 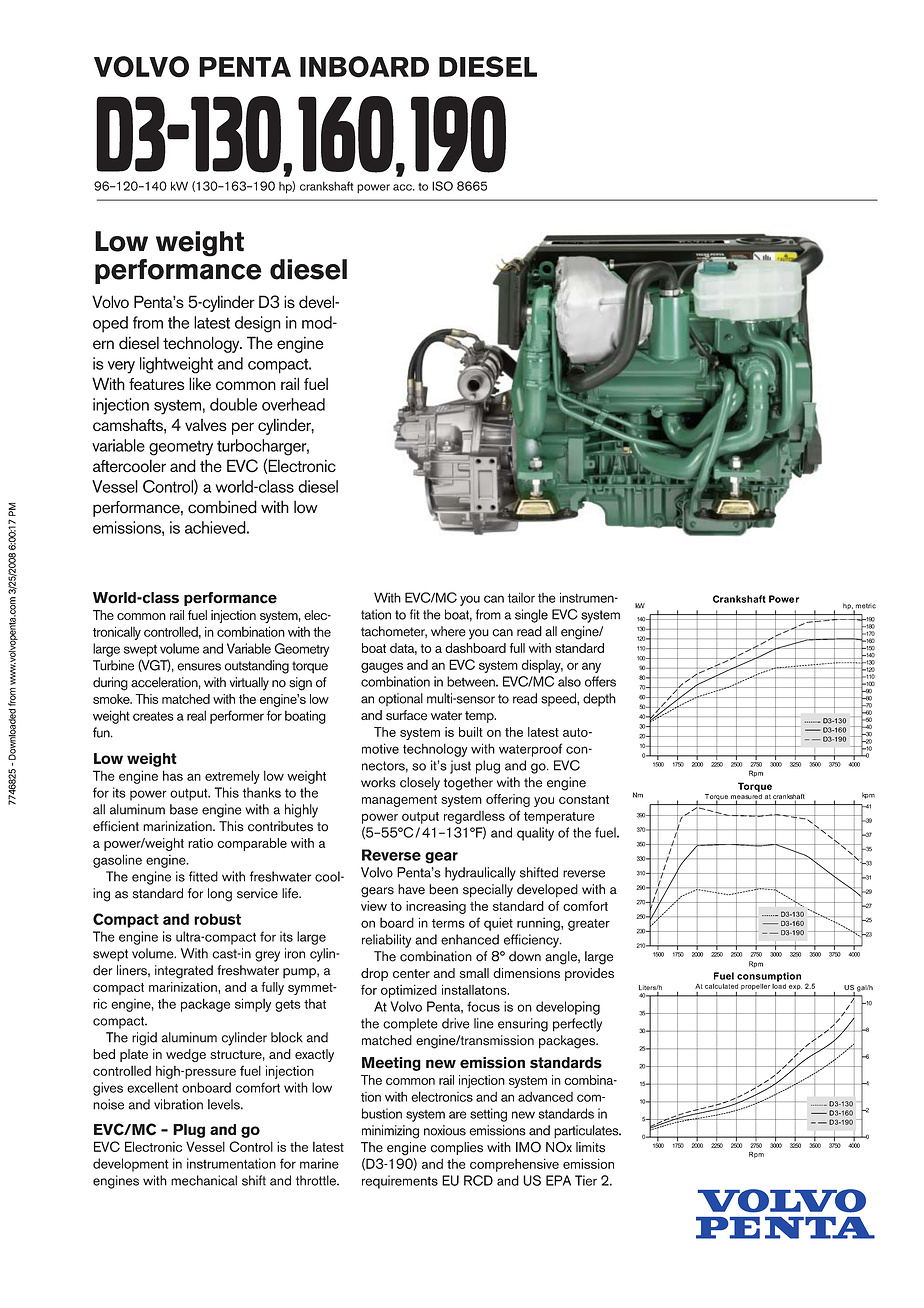 What do you see at coordinates (531, 616) in the page?
I see `single` at bounding box center [531, 616].
